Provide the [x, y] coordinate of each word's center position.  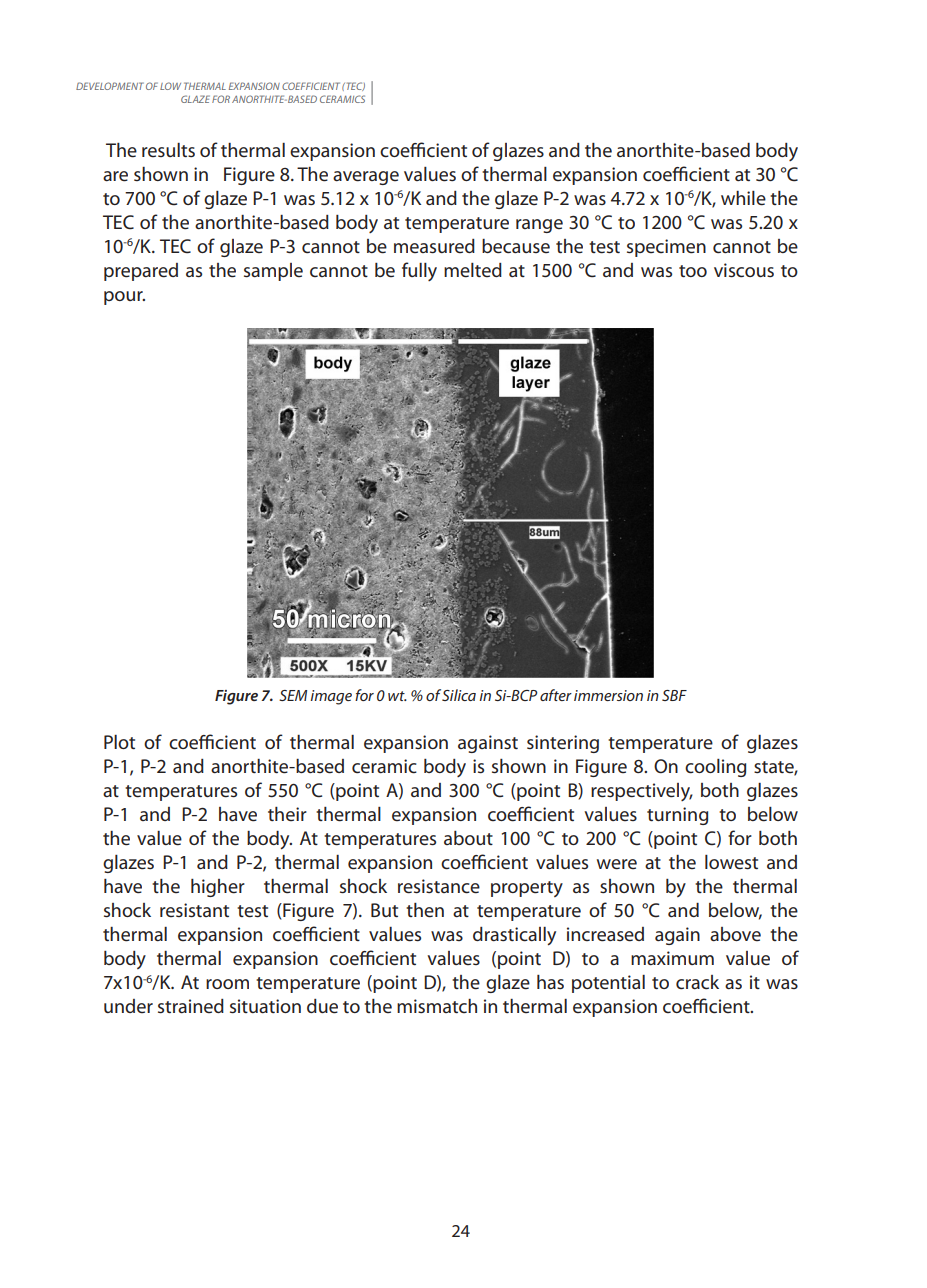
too [693, 271]
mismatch [437, 1006]
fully [419, 271]
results [168, 150]
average [366, 178]
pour [124, 298]
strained [191, 1006]
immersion [608, 695]
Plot [119, 742]
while [743, 198]
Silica [459, 695]
